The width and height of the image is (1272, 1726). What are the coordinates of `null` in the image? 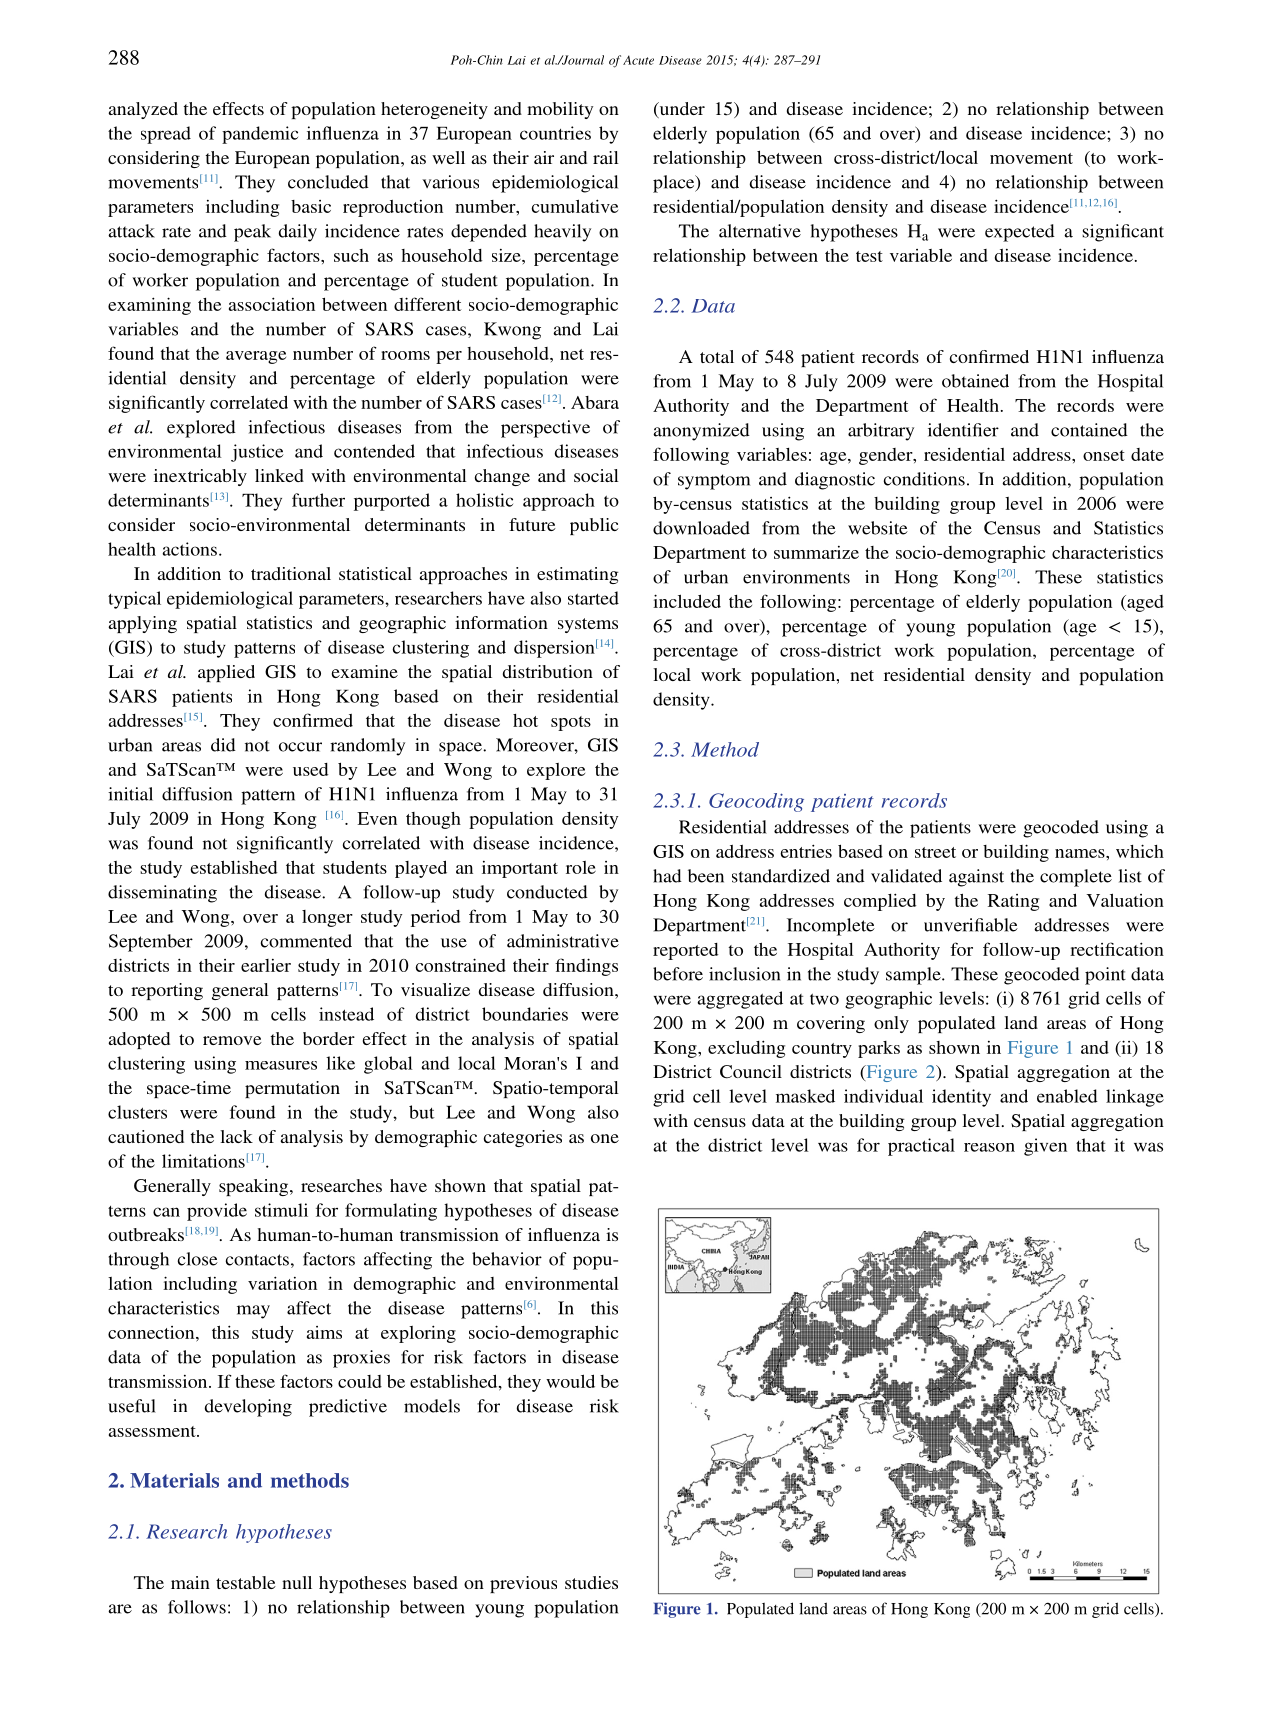 It's located at (297, 1582).
